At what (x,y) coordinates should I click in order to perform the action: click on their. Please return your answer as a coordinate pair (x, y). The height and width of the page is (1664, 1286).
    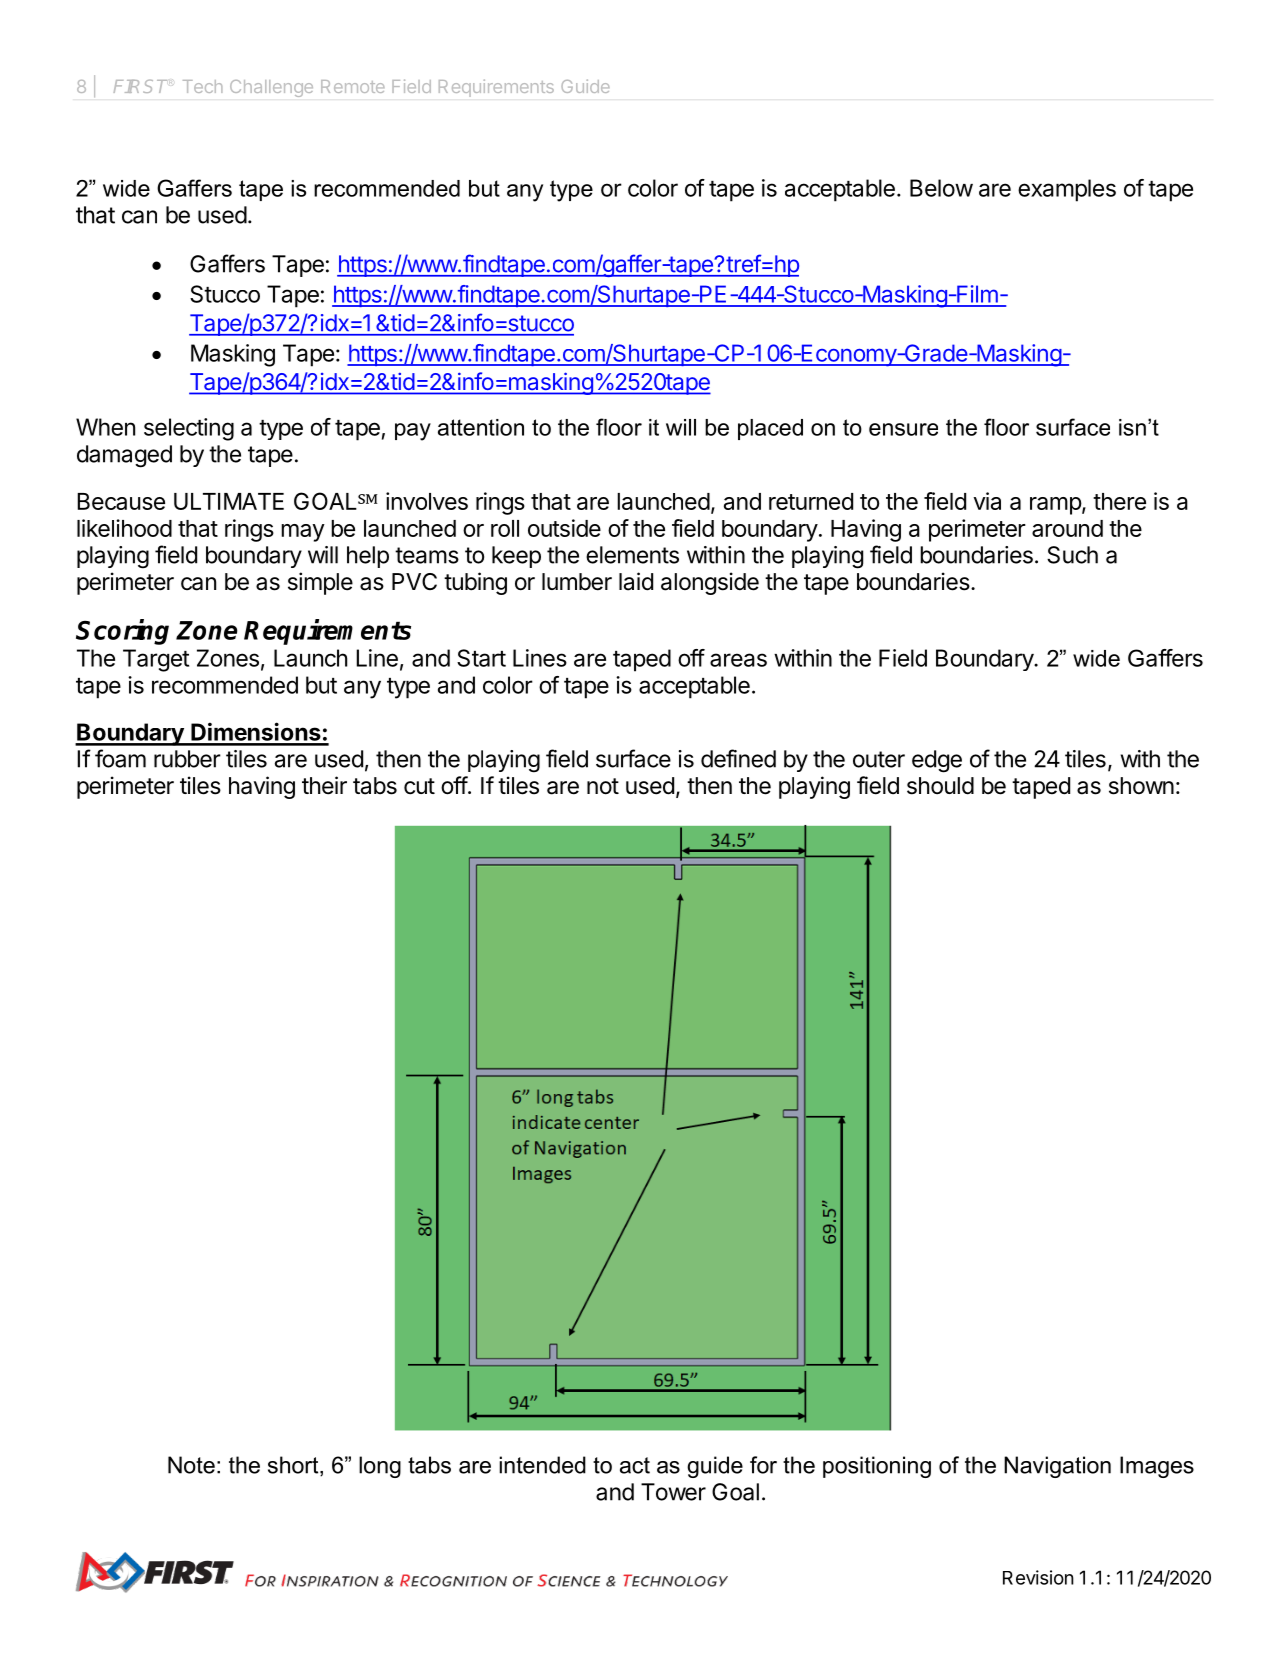
    Looking at the image, I should click on (324, 785).
